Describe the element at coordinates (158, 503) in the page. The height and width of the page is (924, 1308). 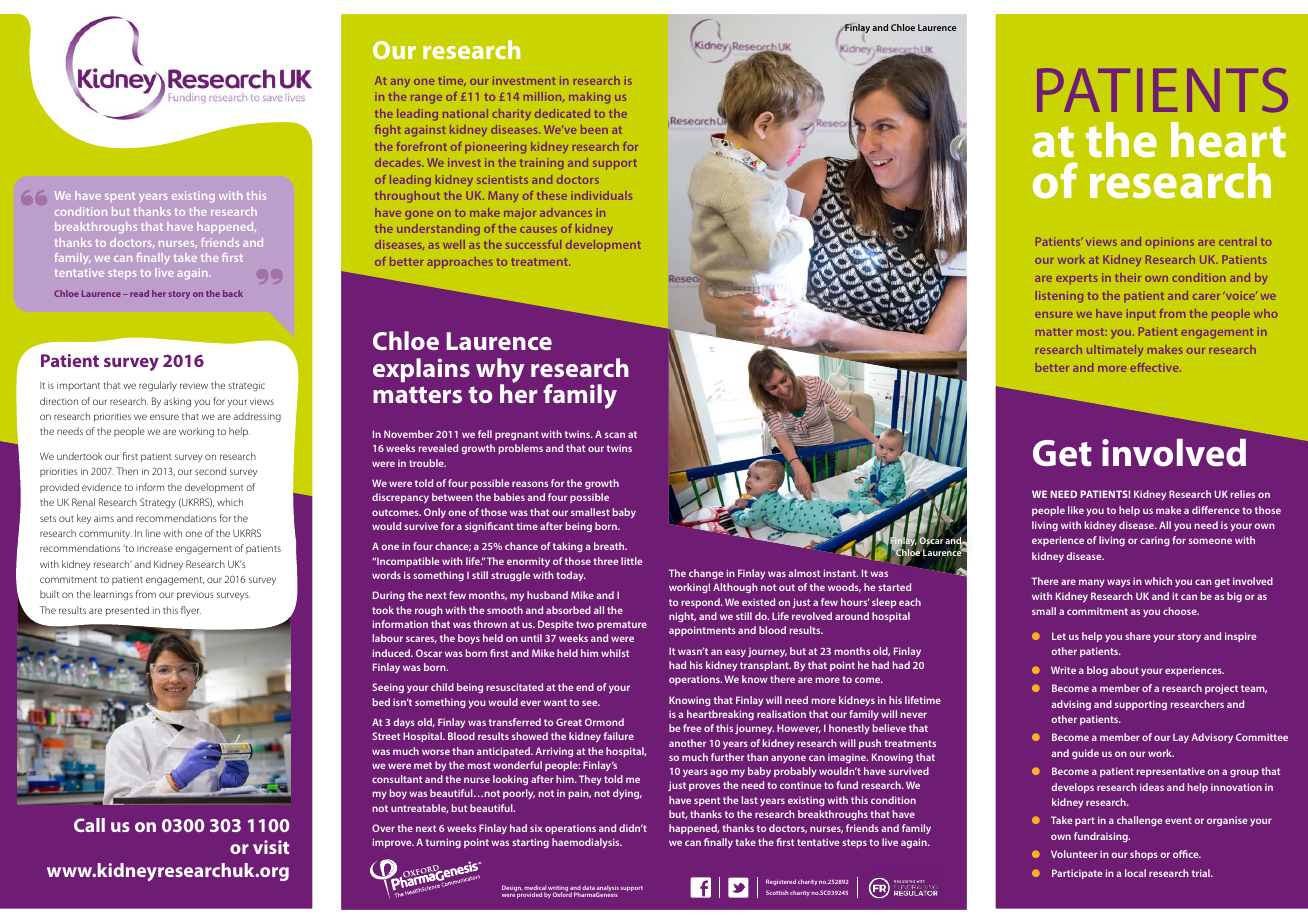
I see `Strategy` at that location.
